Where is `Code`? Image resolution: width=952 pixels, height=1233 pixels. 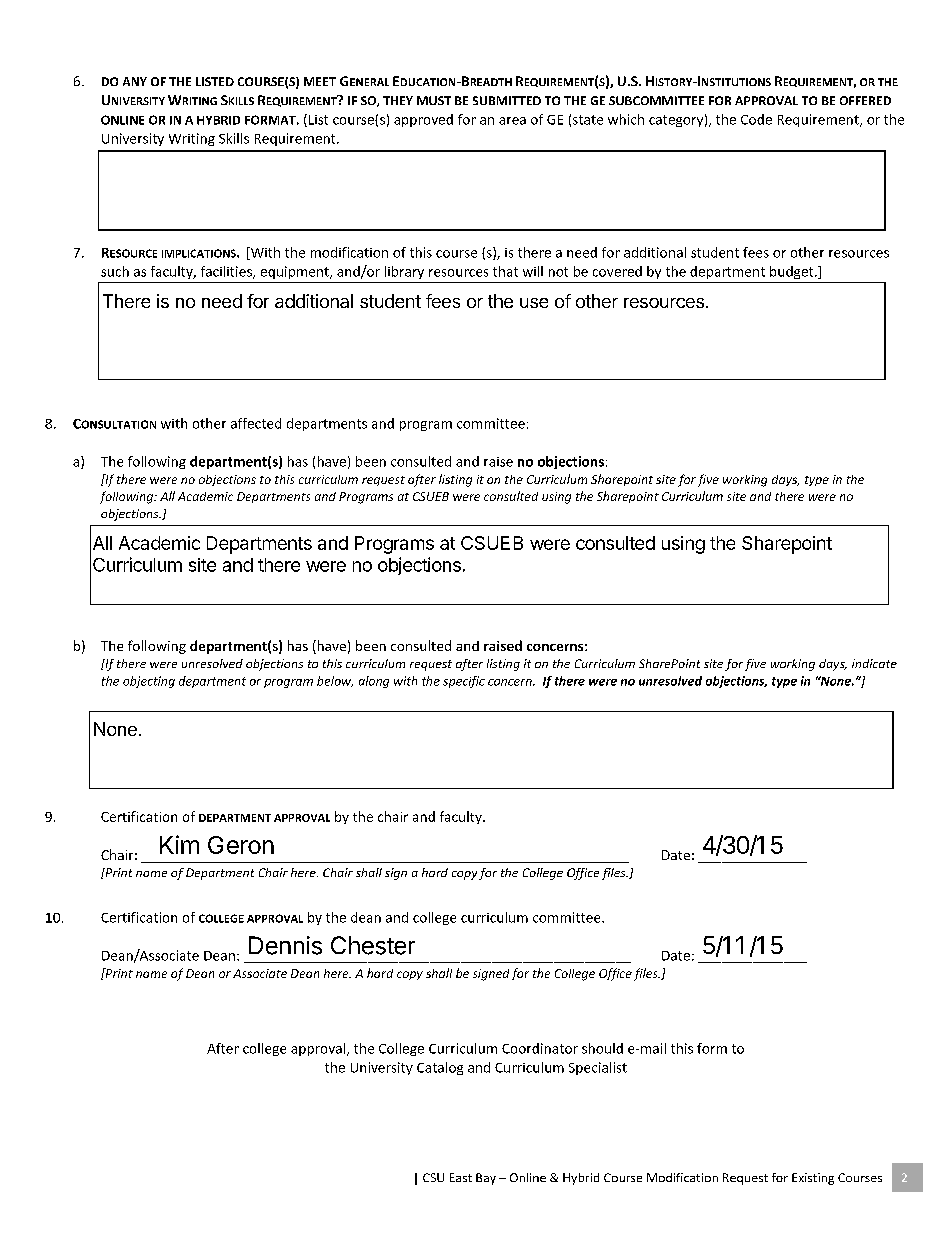
Code is located at coordinates (756, 119).
